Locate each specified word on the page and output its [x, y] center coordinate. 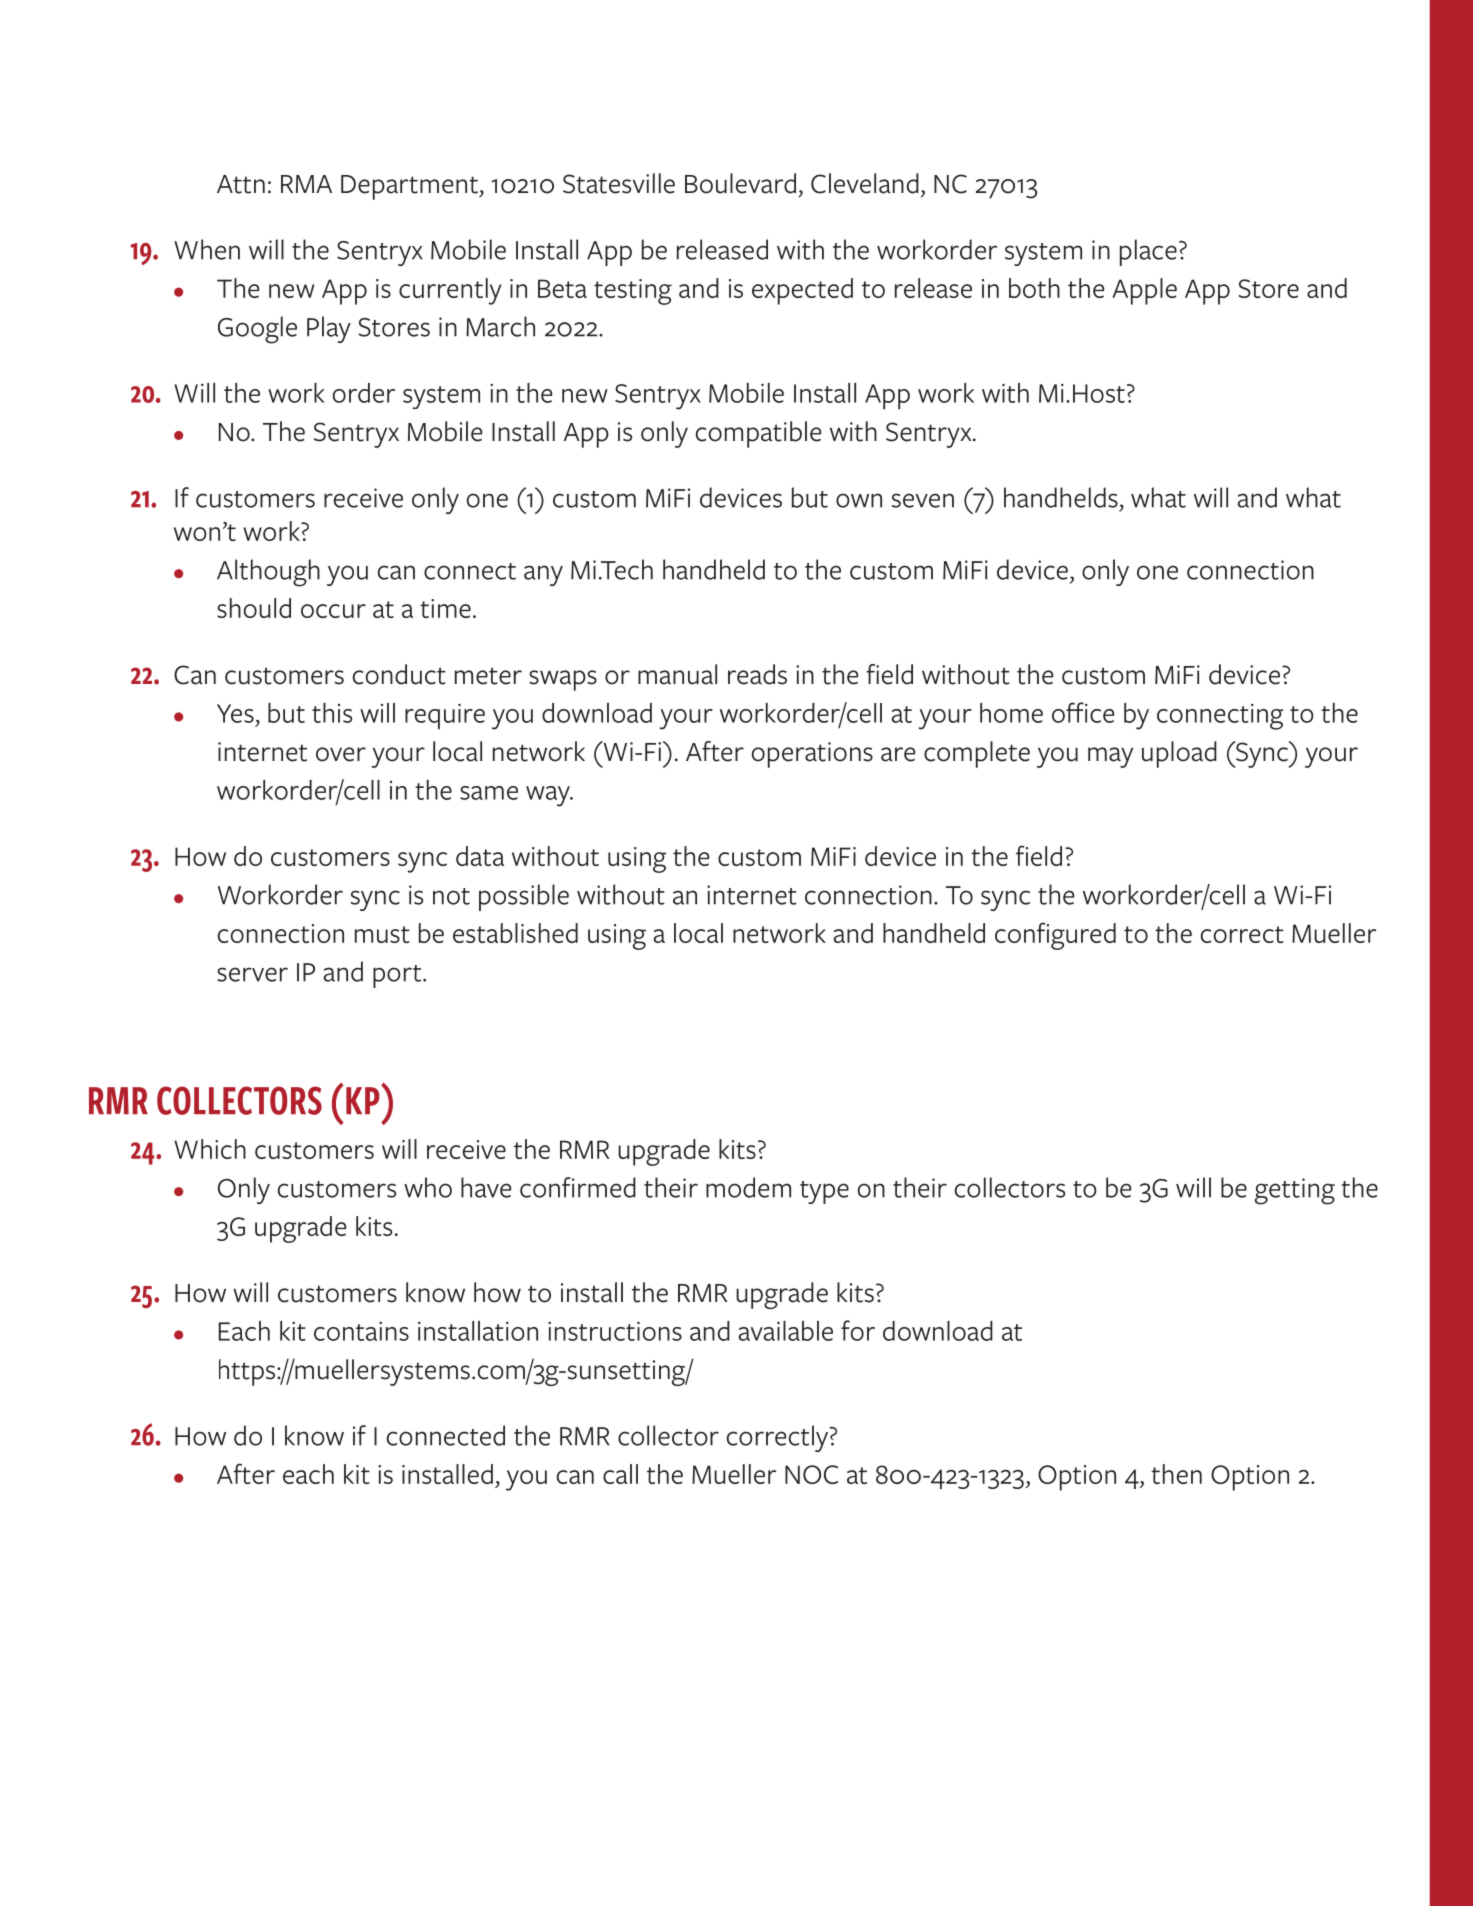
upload [1179, 754]
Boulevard [740, 183]
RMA [306, 184]
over [341, 754]
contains [361, 1331]
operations [812, 755]
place [1148, 252]
